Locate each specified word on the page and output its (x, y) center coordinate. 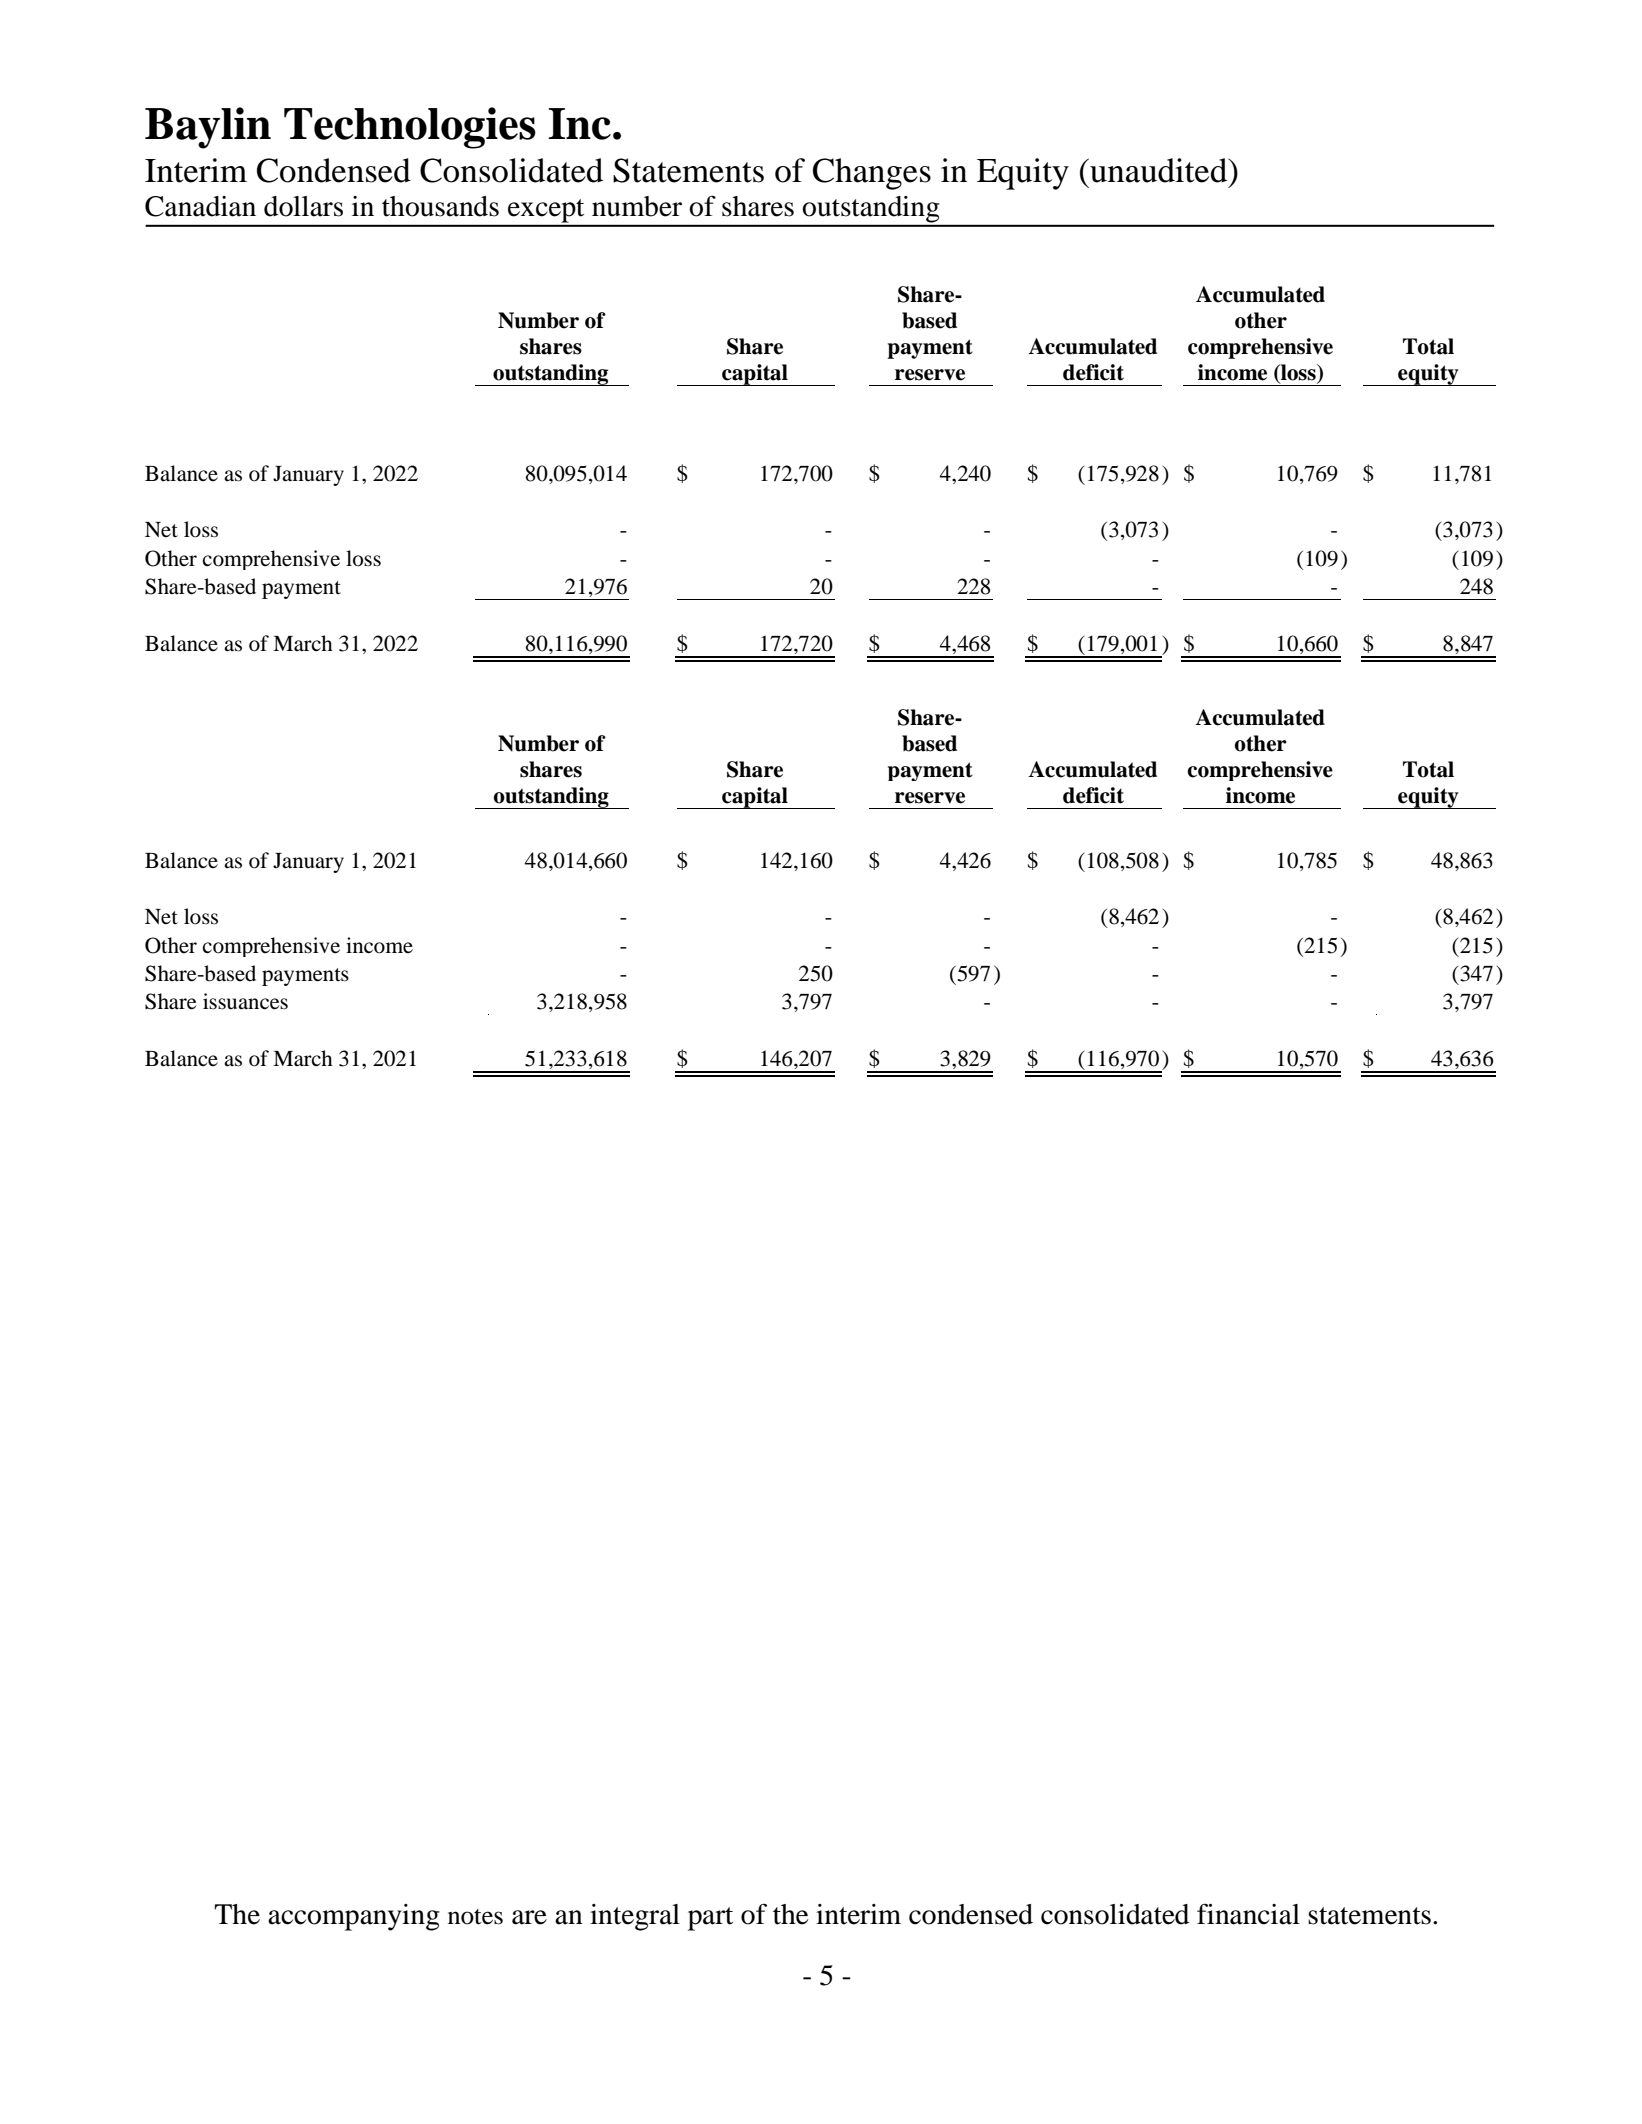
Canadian (200, 206)
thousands (440, 206)
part (710, 1919)
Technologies (410, 128)
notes (475, 1917)
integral (635, 1917)
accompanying (354, 1917)
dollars (303, 206)
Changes (872, 174)
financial (1248, 1914)
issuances (245, 1001)
